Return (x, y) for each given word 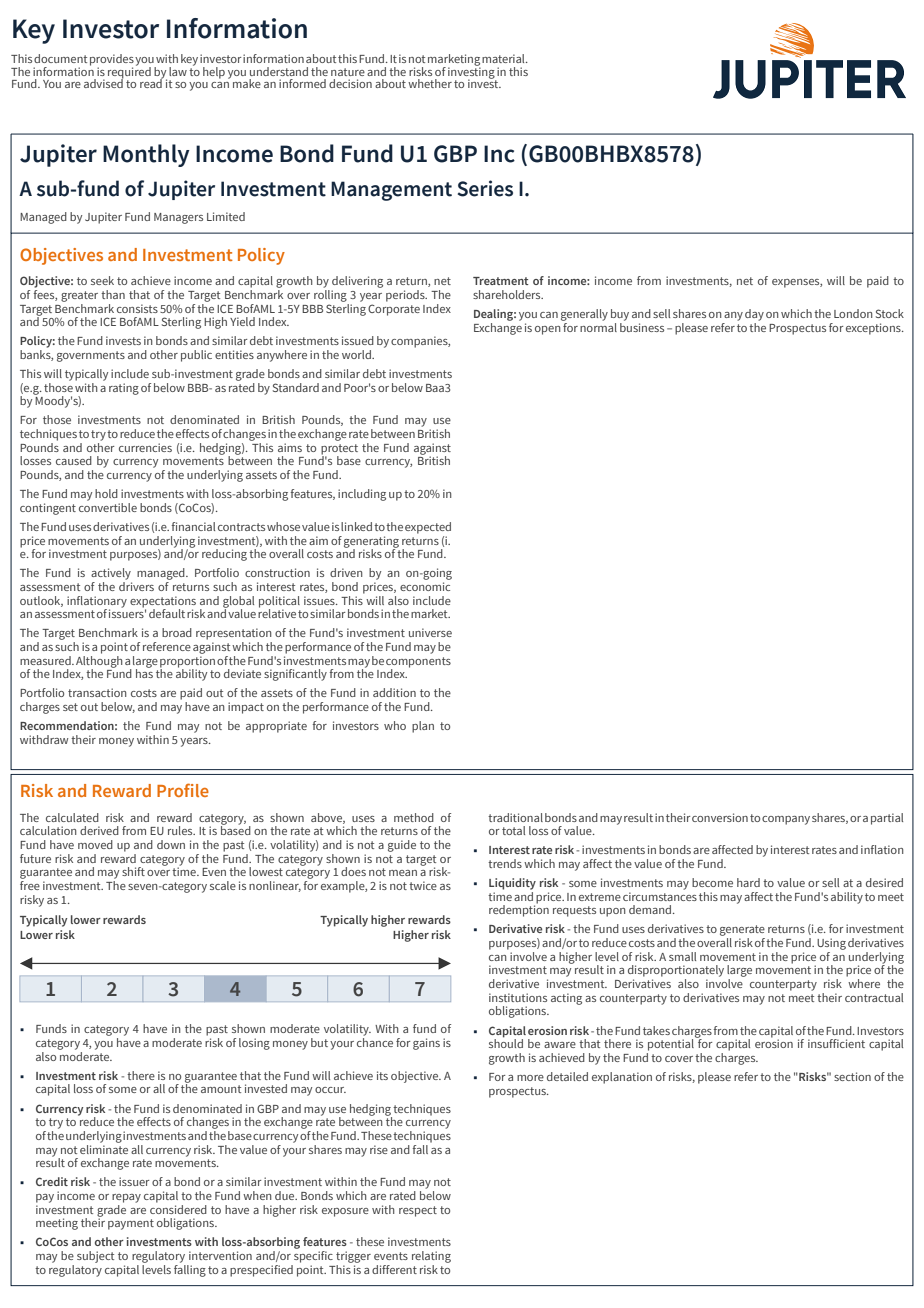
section (852, 1076)
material (504, 58)
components (418, 663)
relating (431, 1257)
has (144, 672)
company (786, 820)
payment (131, 1224)
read (152, 82)
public (196, 356)
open (548, 330)
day (754, 315)
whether (430, 83)
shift (133, 871)
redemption (519, 910)
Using (831, 944)
